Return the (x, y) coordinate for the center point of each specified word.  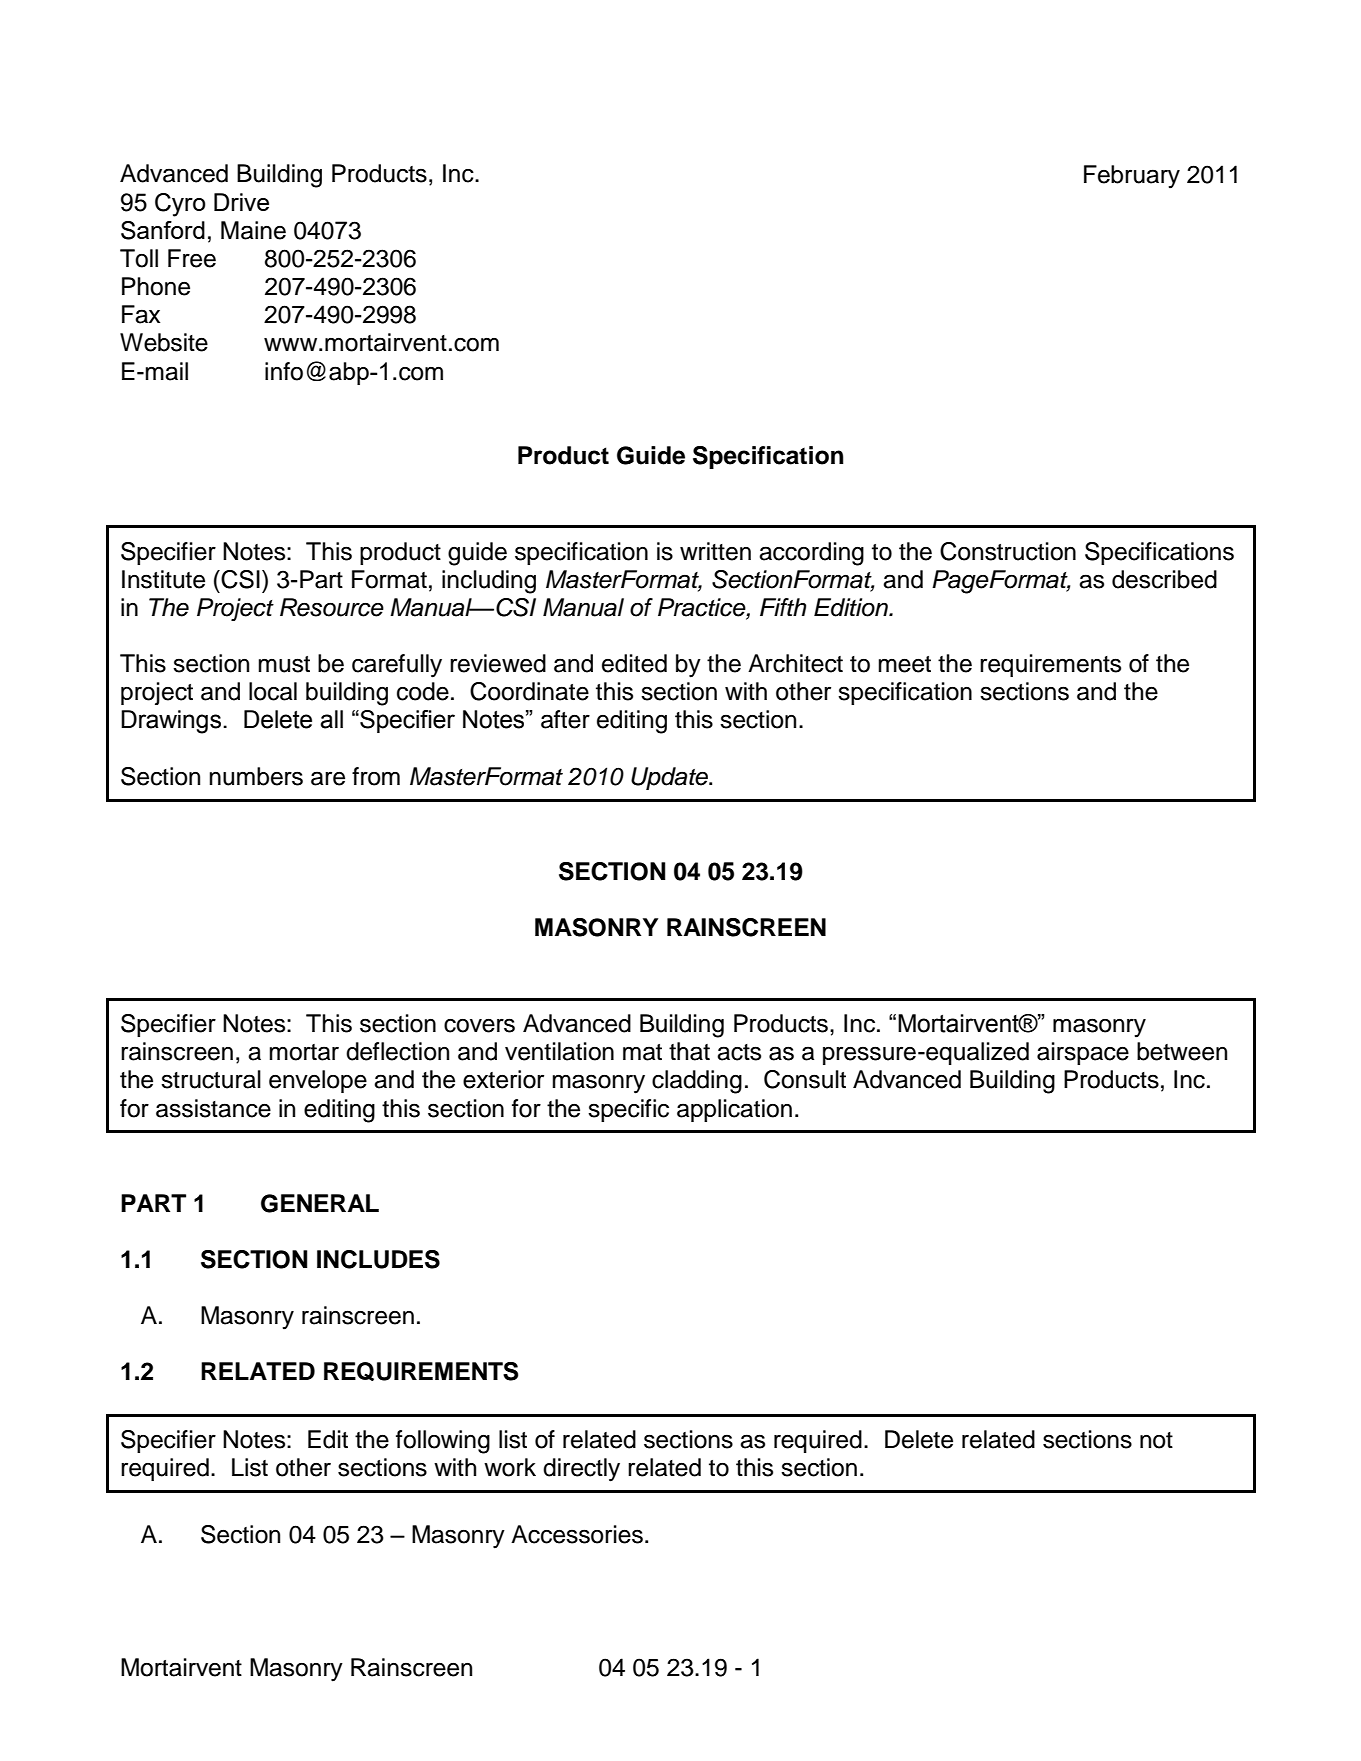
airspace (1083, 1053)
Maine (253, 230)
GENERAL (320, 1203)
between (1182, 1051)
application (734, 1110)
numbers (256, 776)
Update (671, 778)
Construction (1008, 551)
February (1132, 177)
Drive (241, 202)
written (715, 551)
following (443, 1442)
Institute (163, 579)
